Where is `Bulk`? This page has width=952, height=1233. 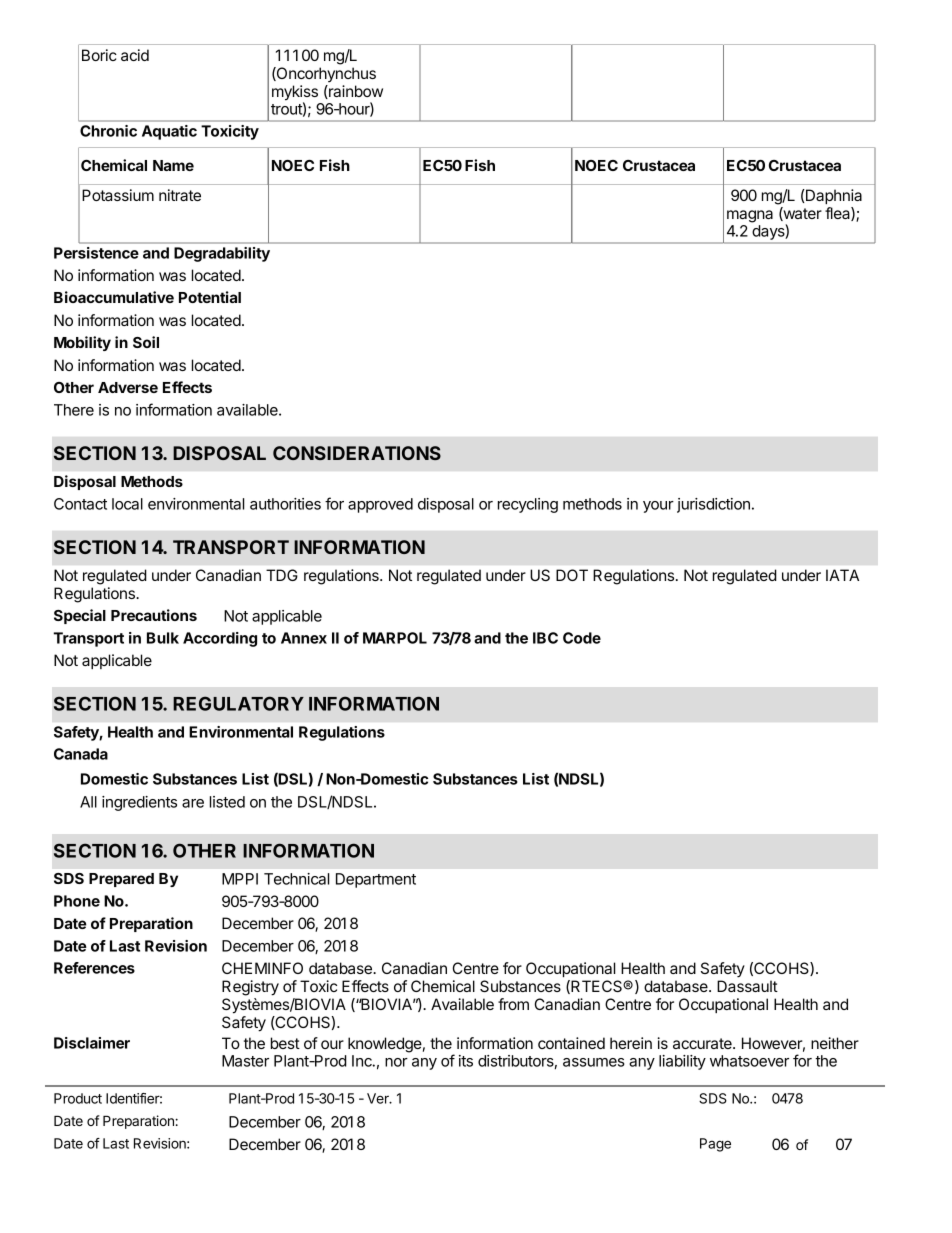 Bulk is located at coordinates (163, 638).
